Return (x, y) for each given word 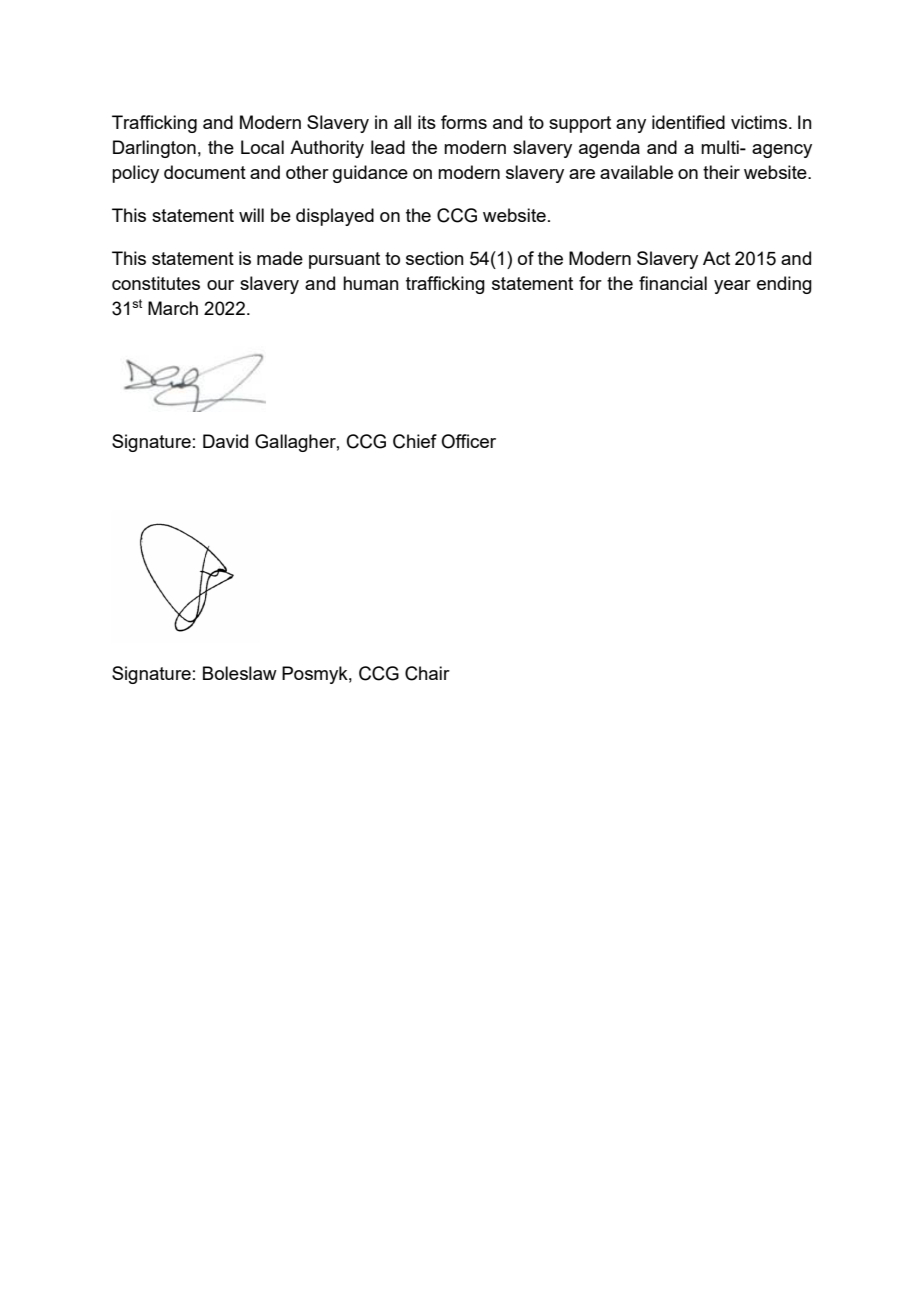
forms (464, 122)
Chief (415, 441)
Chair (427, 673)
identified (688, 122)
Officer (468, 441)
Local (262, 147)
